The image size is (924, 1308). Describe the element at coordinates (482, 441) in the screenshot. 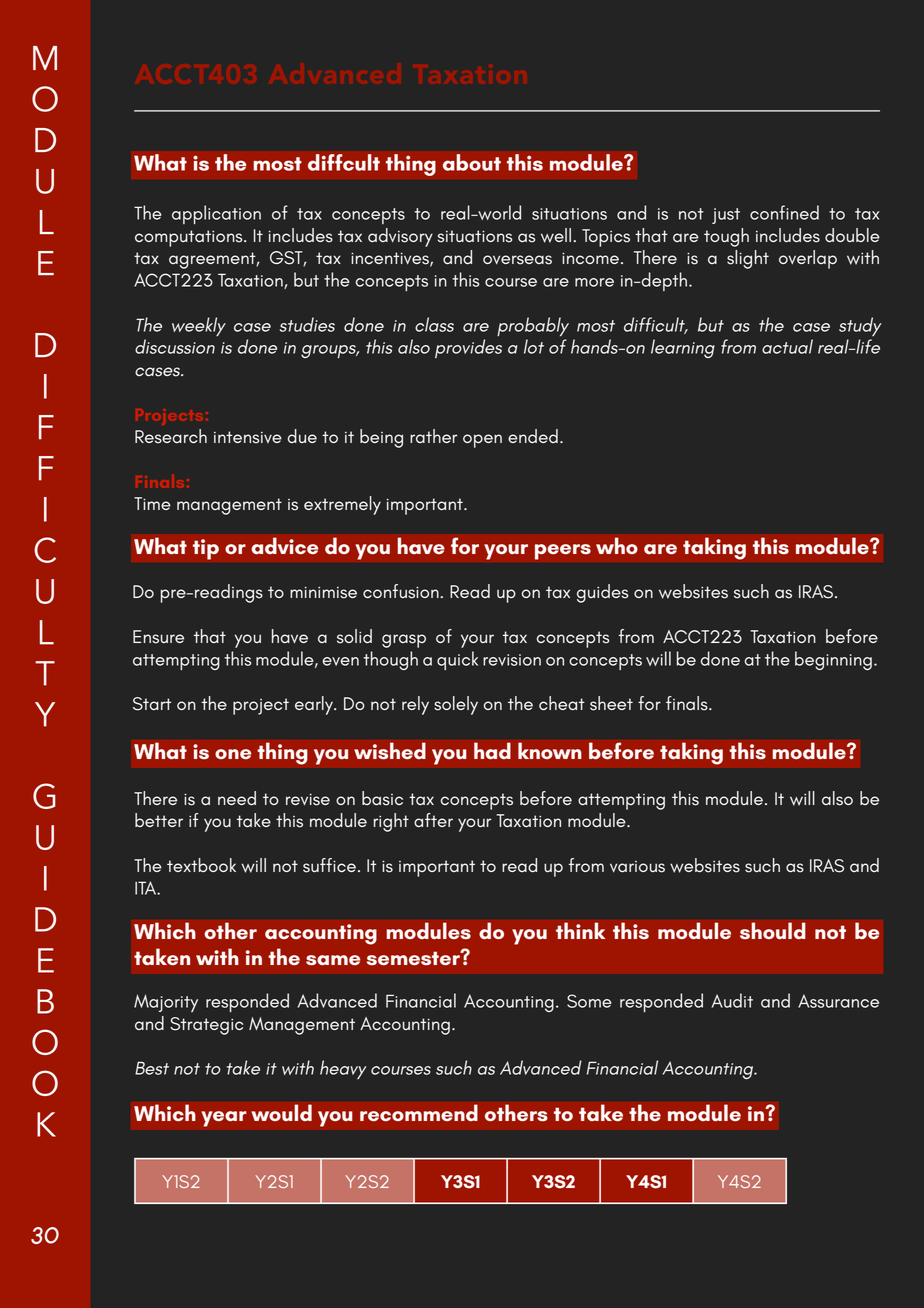

I see `open` at that location.
